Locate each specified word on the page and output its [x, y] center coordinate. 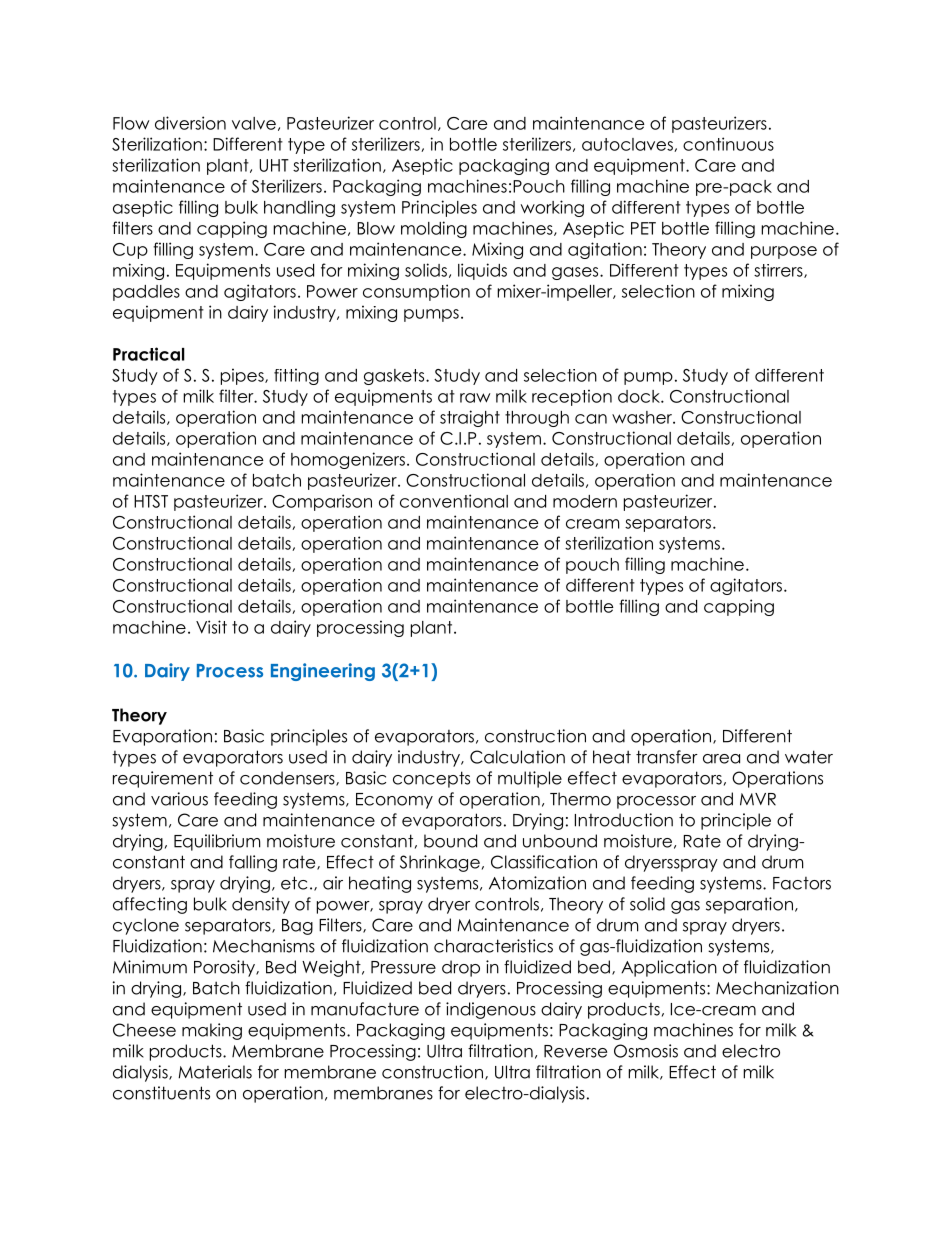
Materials [215, 1072]
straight [470, 418]
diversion [190, 123]
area [721, 759]
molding [434, 229]
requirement [163, 779]
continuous [728, 144]
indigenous [491, 1010]
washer [643, 417]
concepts [431, 779]
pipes [243, 376]
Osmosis [646, 1051]
